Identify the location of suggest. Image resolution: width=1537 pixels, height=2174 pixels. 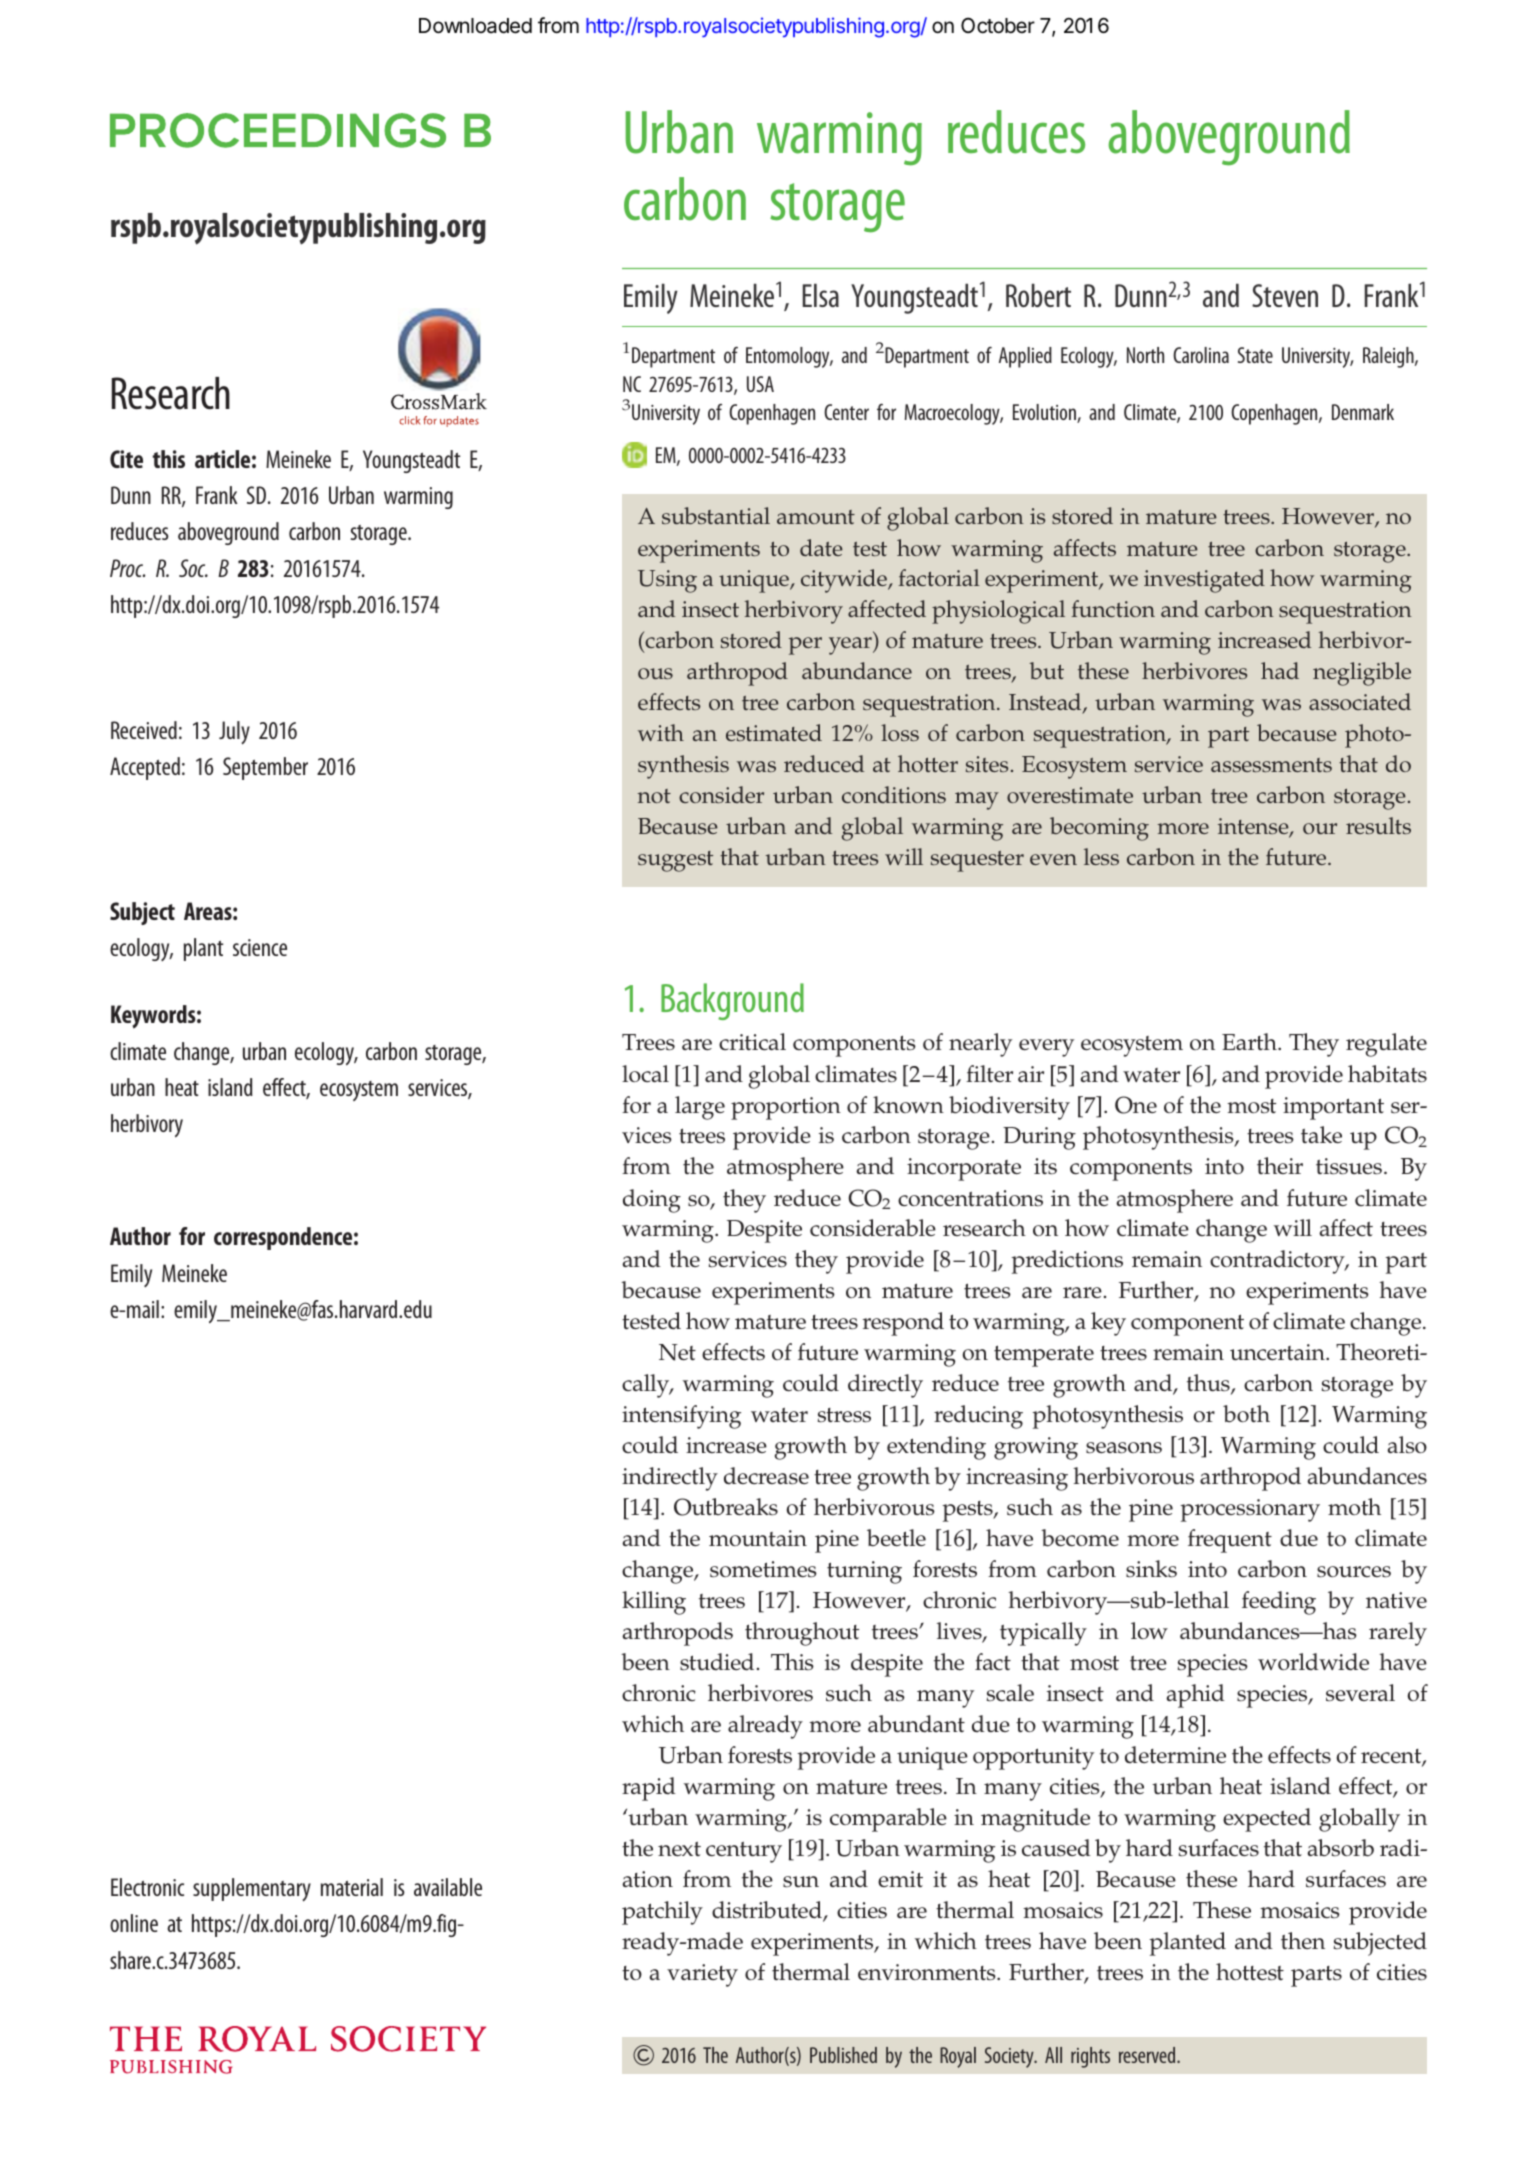
(675, 861).
